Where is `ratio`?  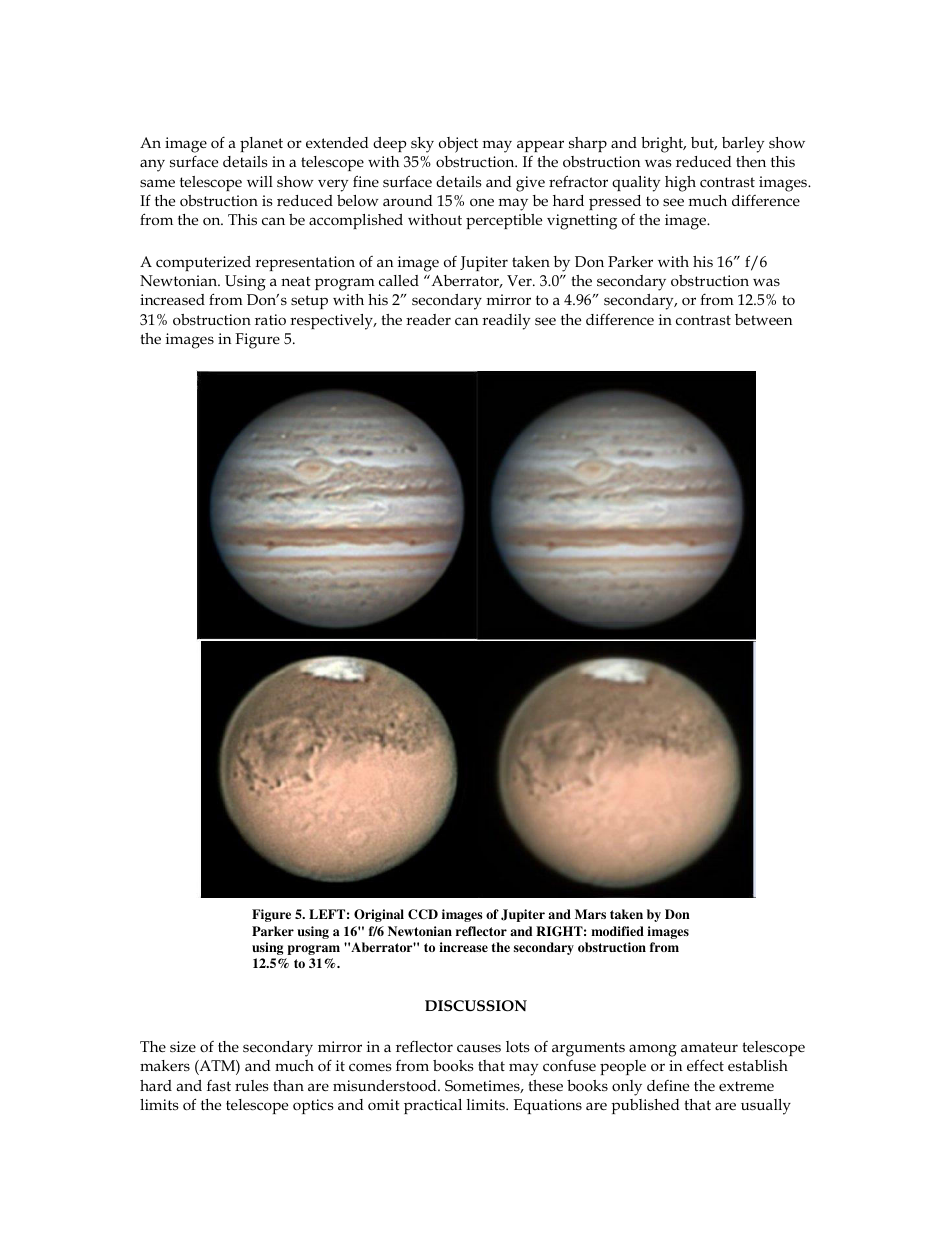
ratio is located at coordinates (270, 319).
